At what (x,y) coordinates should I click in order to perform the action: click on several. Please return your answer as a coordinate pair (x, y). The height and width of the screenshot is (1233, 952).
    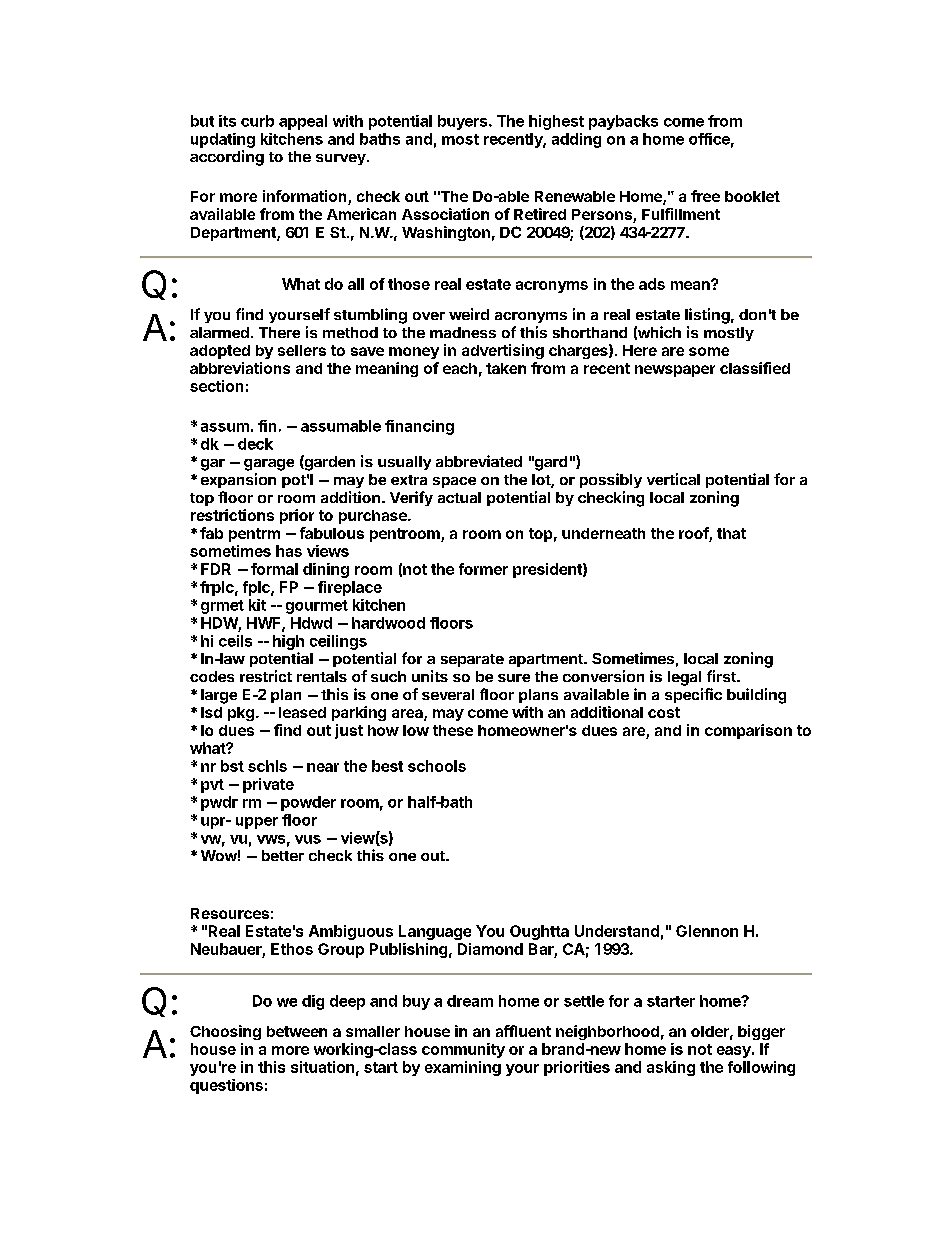
    Looking at the image, I should click on (448, 694).
